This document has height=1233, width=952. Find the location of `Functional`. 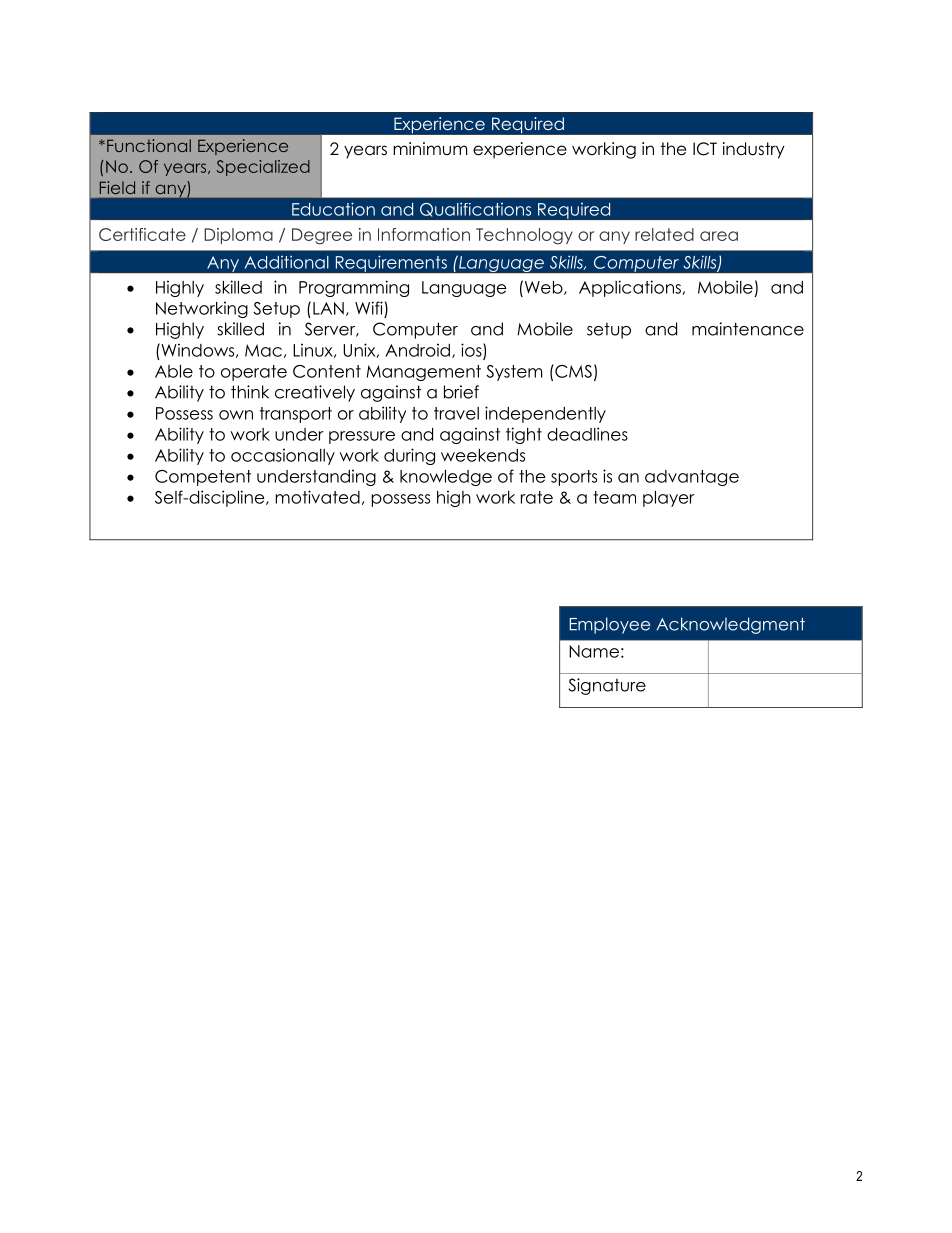

Functional is located at coordinates (149, 145).
